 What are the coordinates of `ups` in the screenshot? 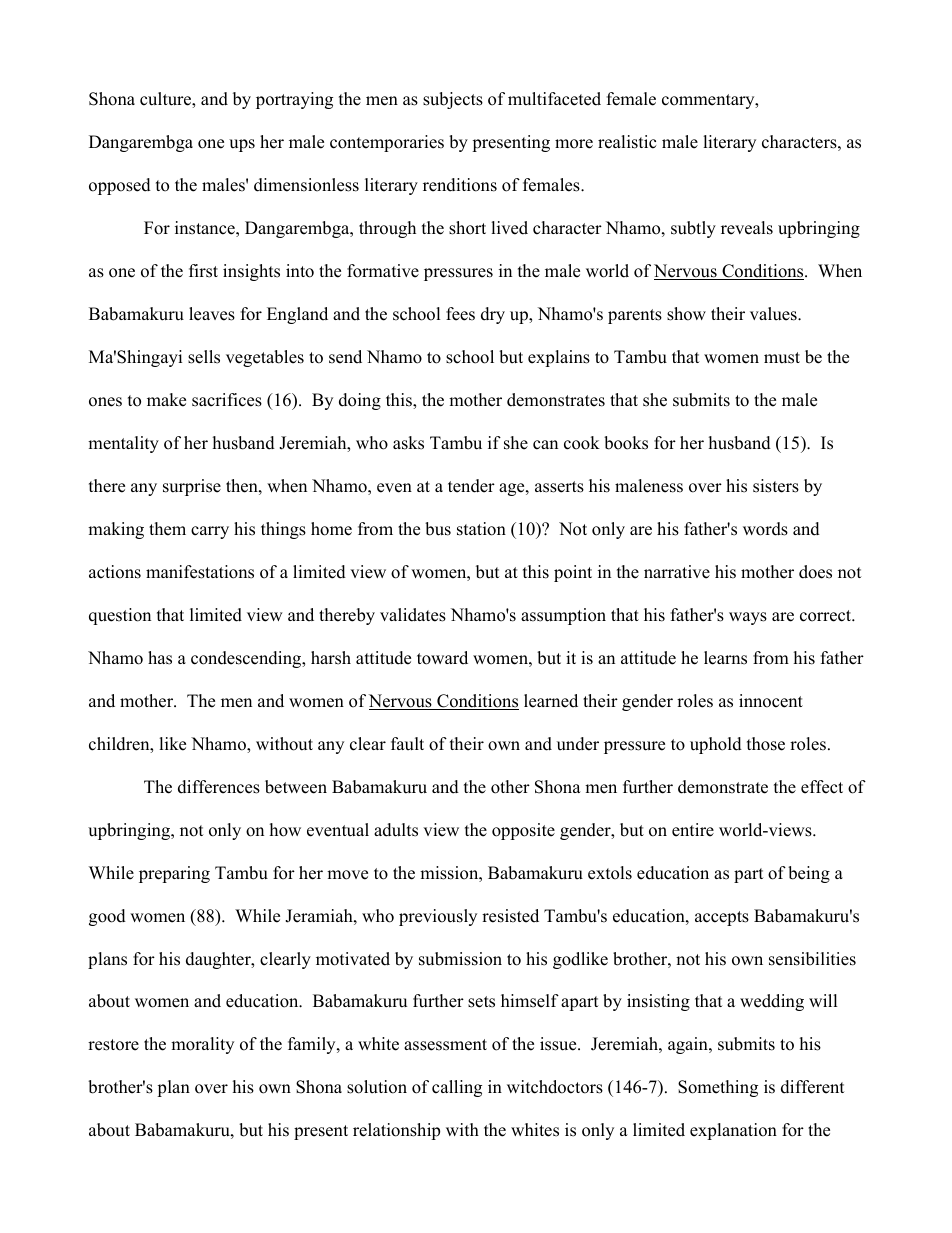 It's located at (242, 145).
